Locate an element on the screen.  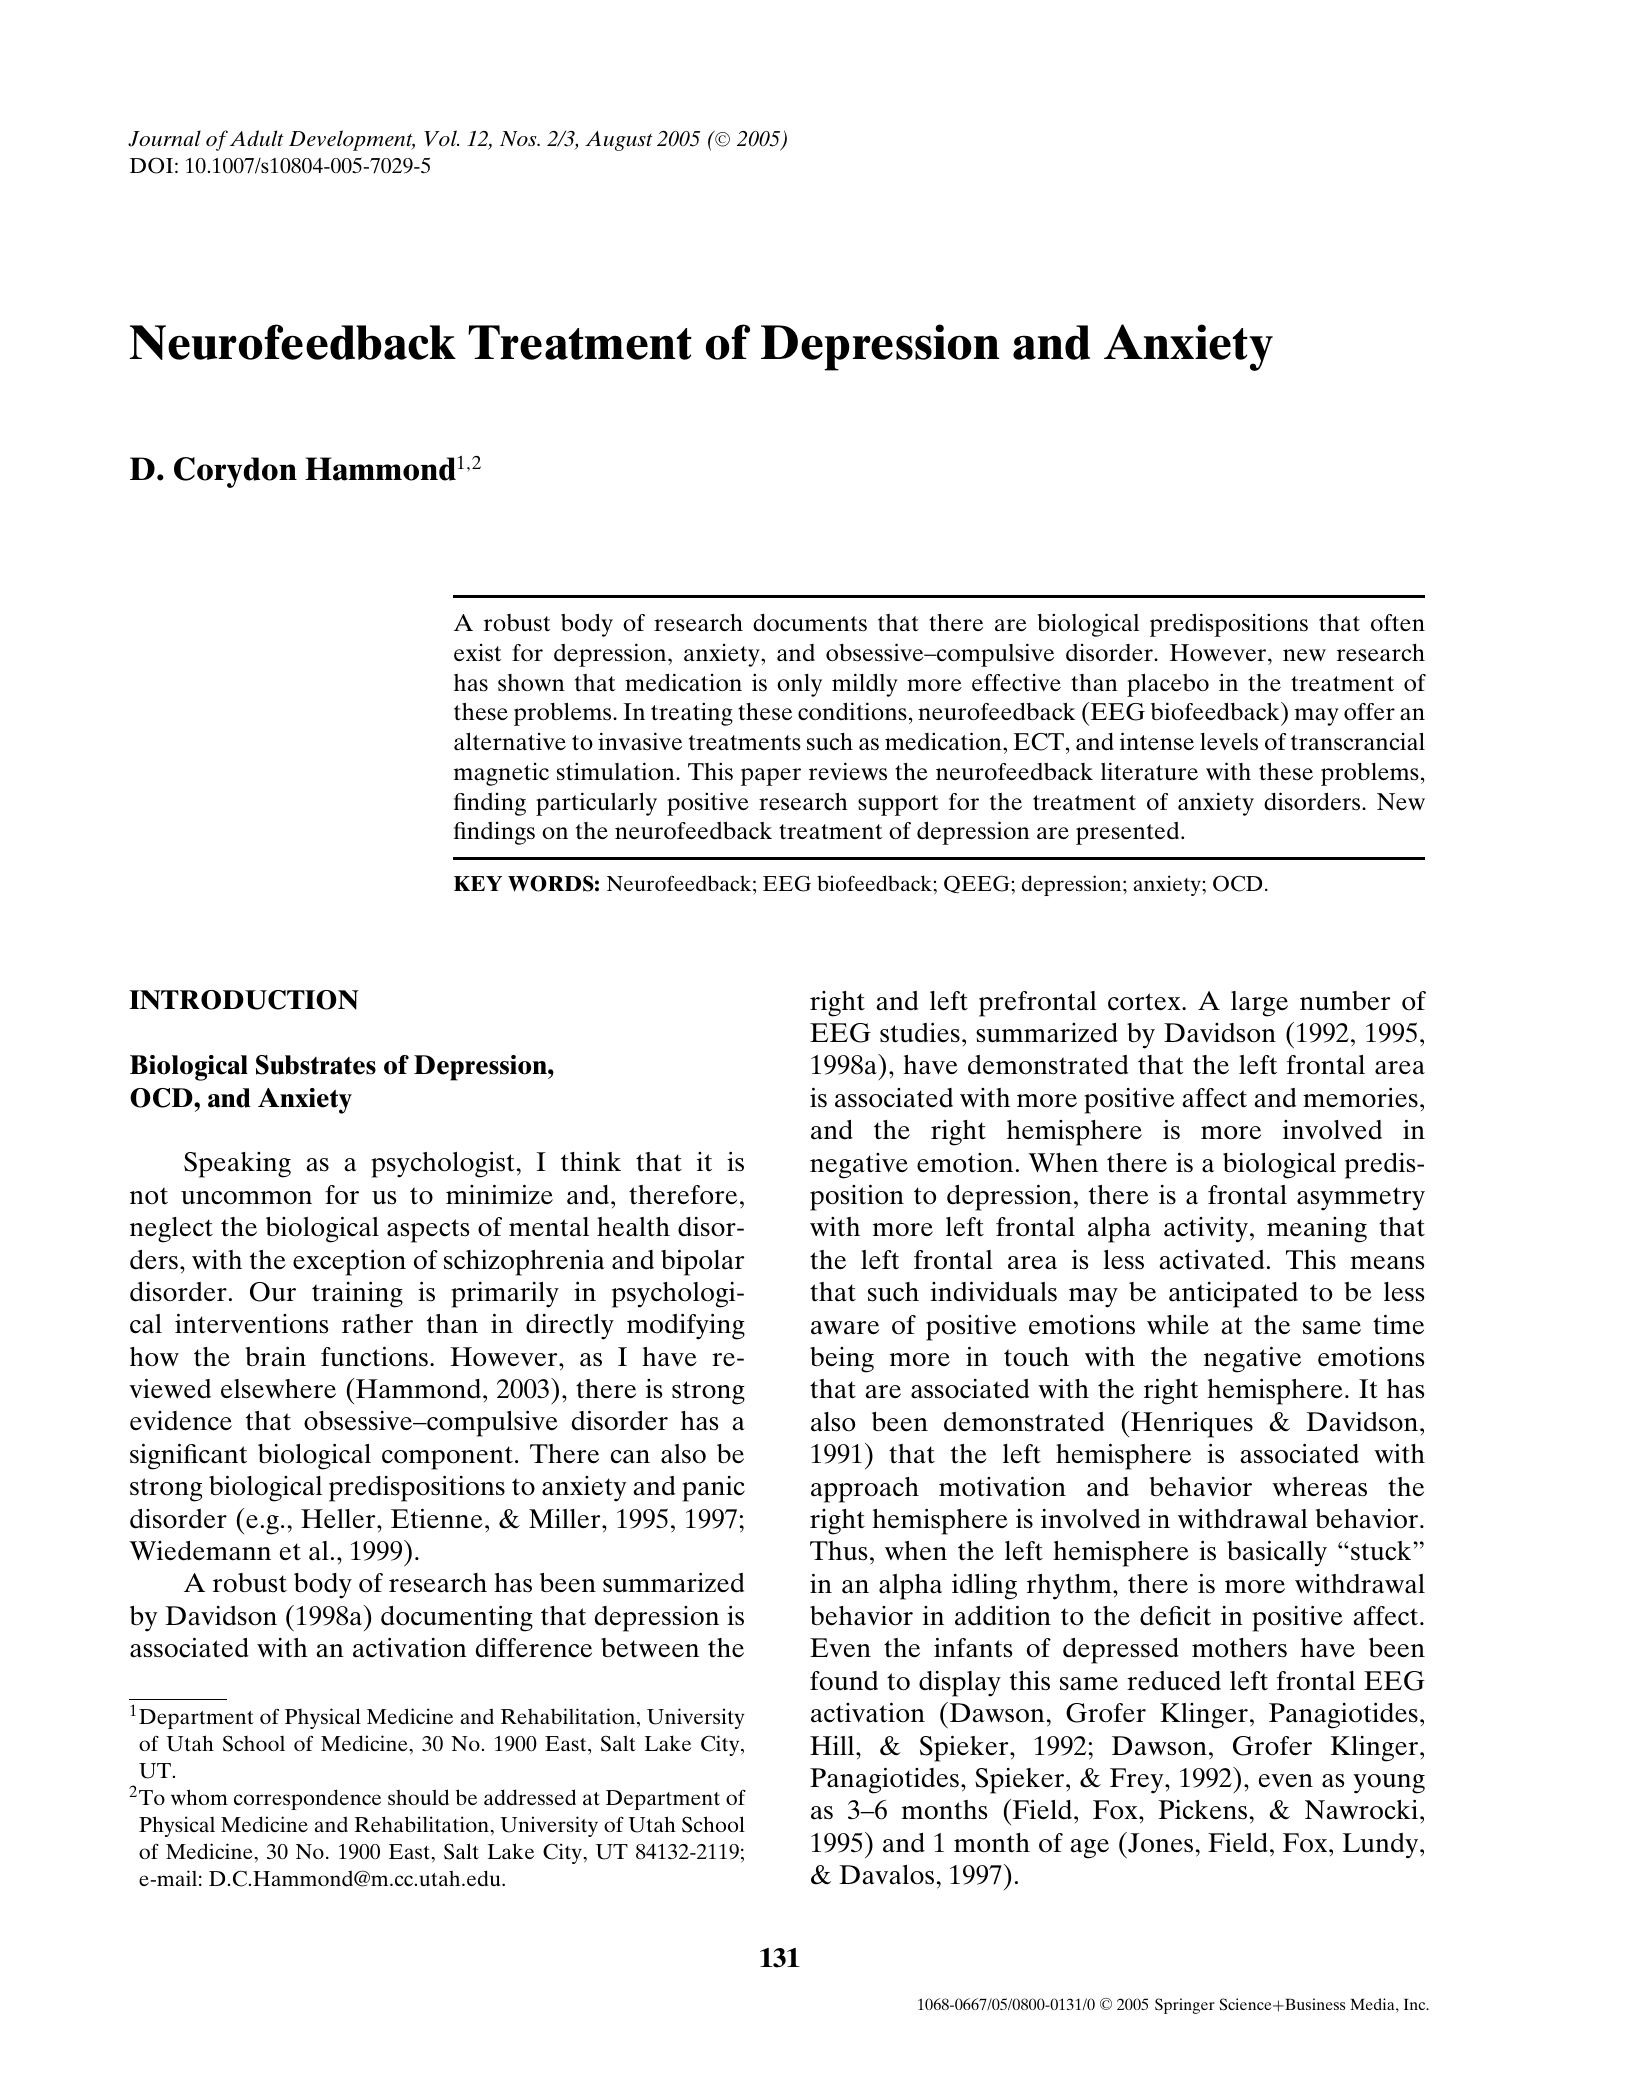
Adult is located at coordinates (257, 138).
